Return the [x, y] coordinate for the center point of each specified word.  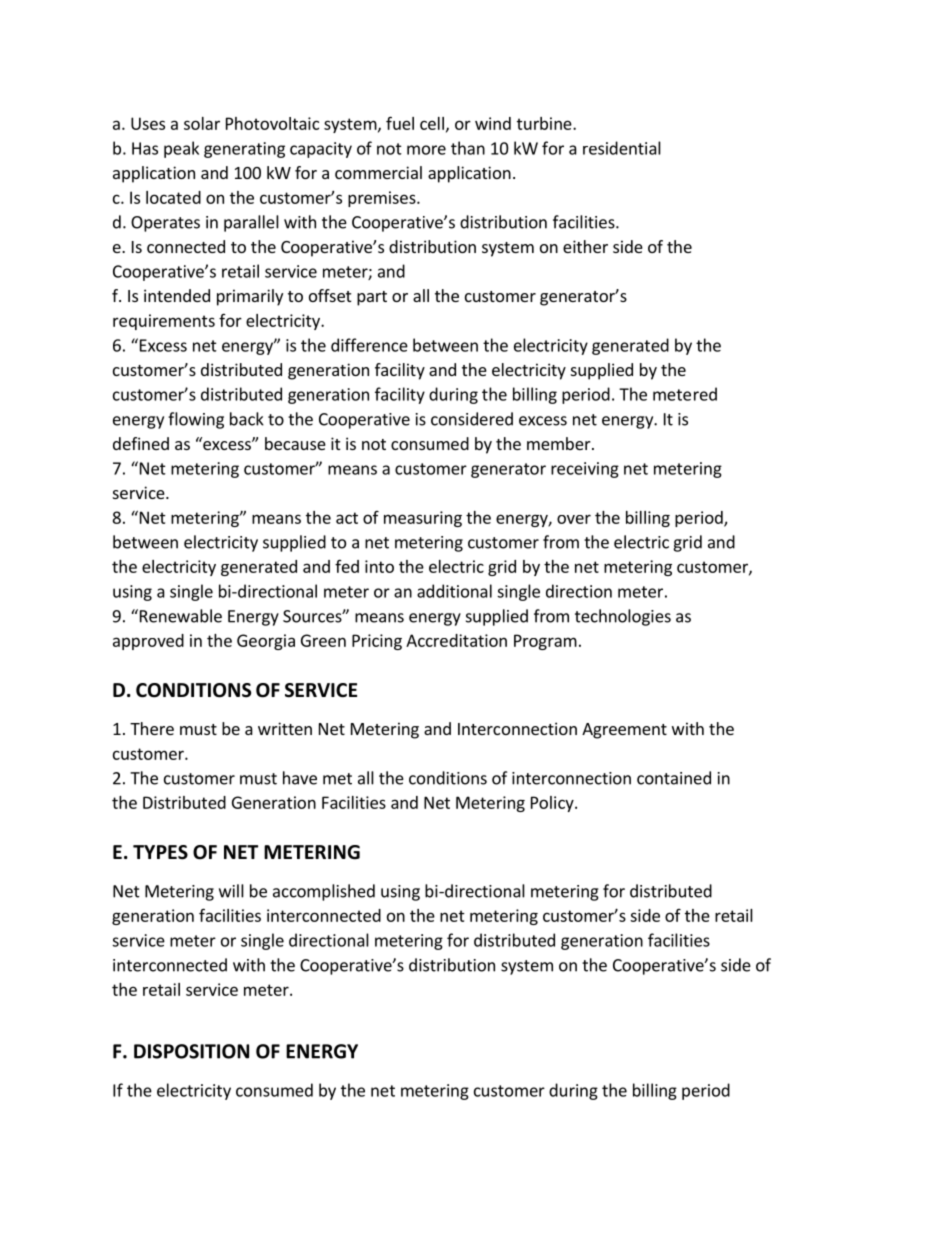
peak [181, 149]
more [426, 150]
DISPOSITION [191, 1051]
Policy [553, 804]
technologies [623, 617]
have [300, 778]
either [585, 246]
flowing [196, 420]
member [560, 443]
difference [369, 345]
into [379, 566]
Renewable [179, 616]
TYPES [160, 852]
